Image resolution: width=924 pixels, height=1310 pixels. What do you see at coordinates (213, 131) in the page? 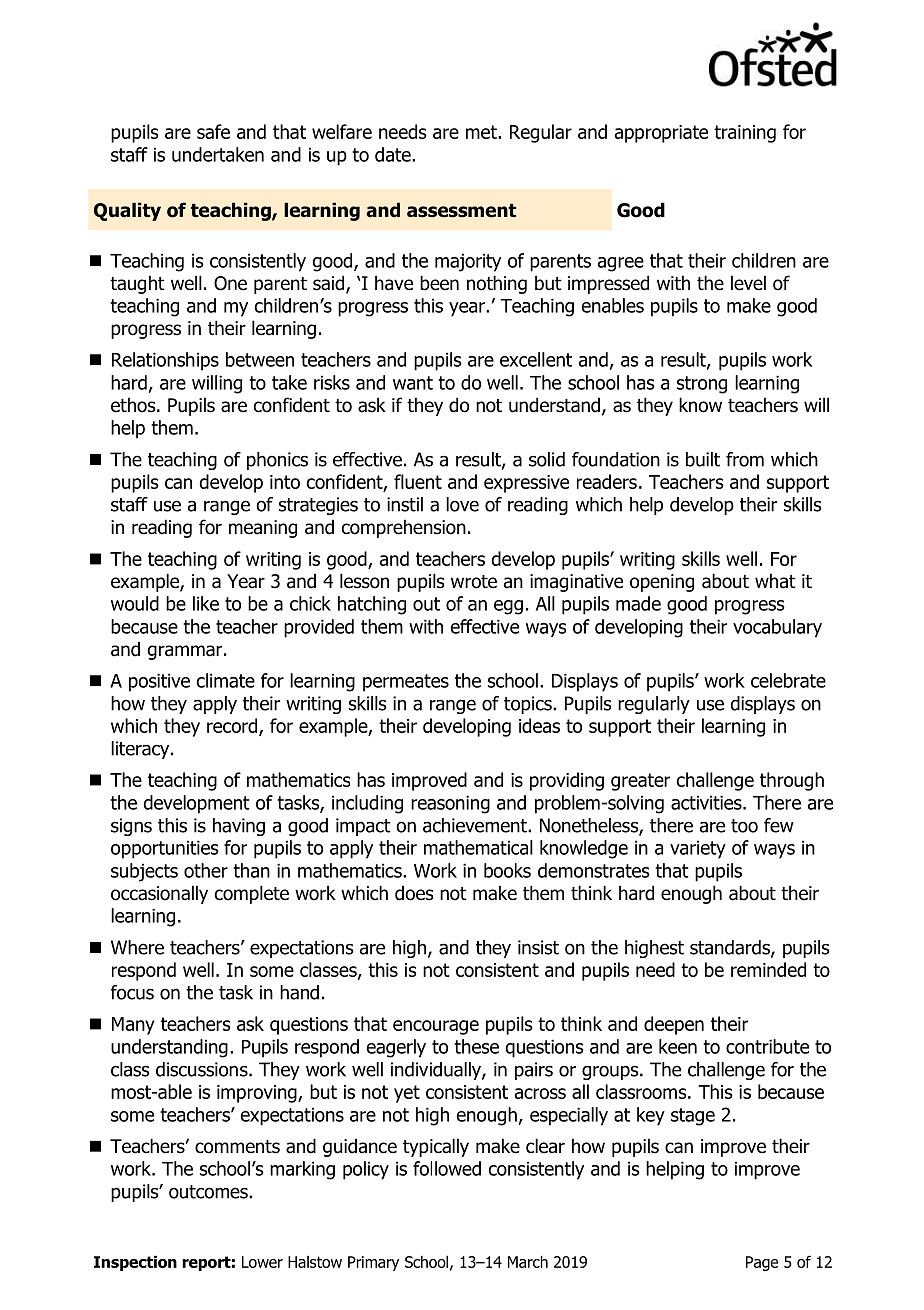
I see `safe` at bounding box center [213, 131].
